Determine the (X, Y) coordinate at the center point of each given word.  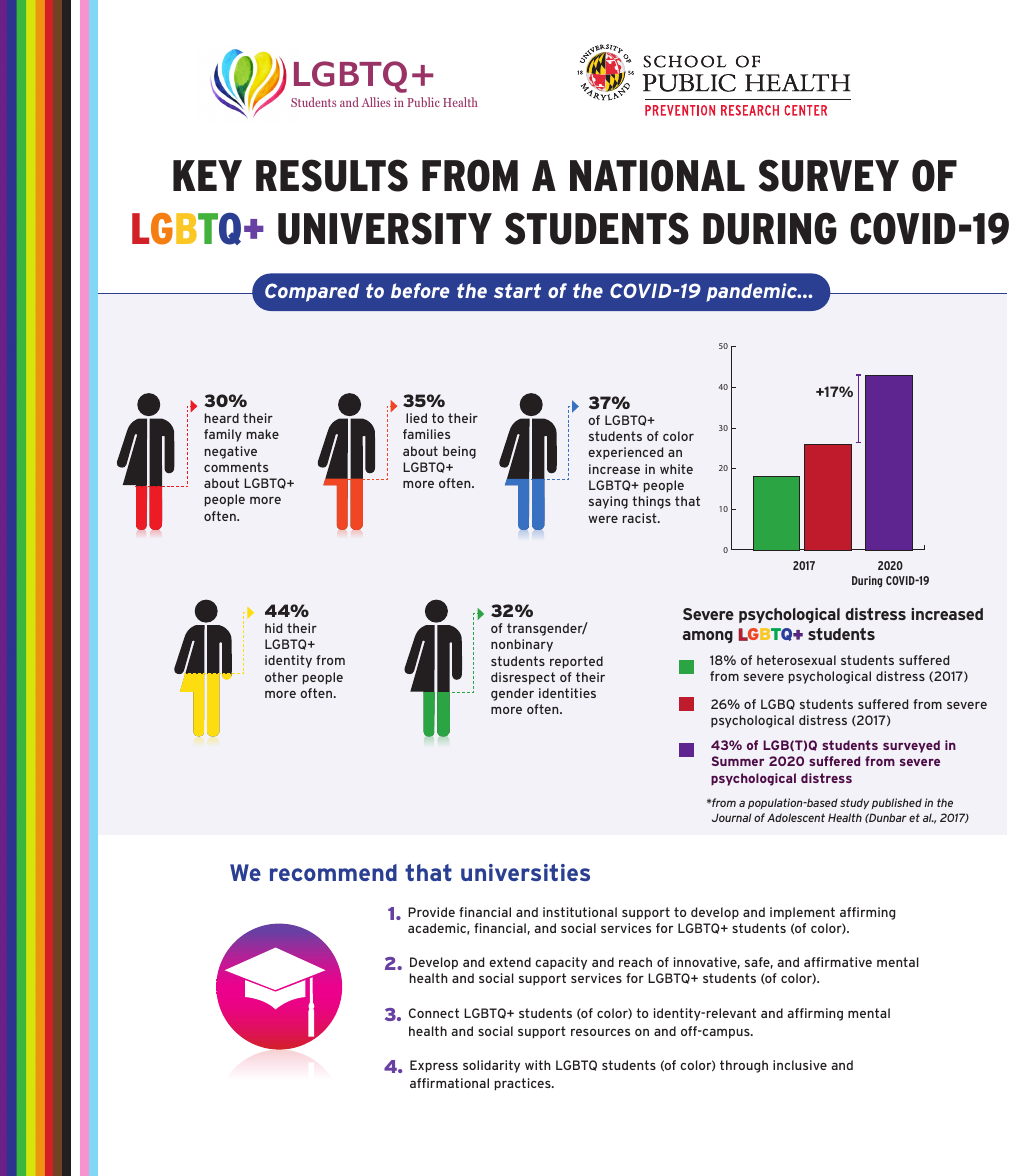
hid (273, 628)
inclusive (800, 1065)
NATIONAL (657, 175)
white (676, 469)
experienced (625, 453)
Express (434, 1066)
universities (525, 872)
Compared (312, 292)
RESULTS (332, 175)
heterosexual (796, 660)
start (517, 290)
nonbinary (522, 645)
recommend (333, 872)
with (538, 1065)
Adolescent (796, 817)
